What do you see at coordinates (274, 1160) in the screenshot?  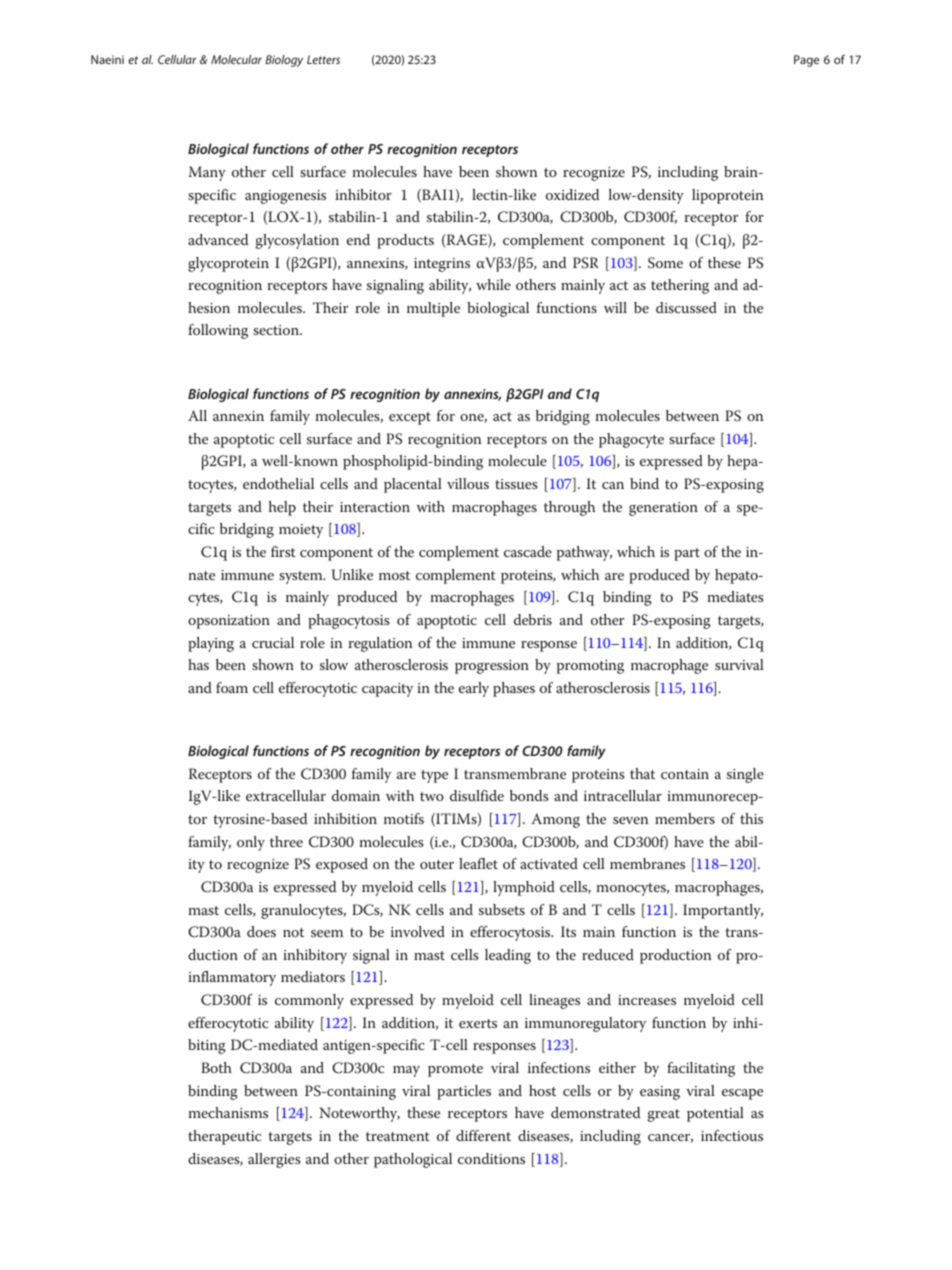 I see `allergies` at bounding box center [274, 1160].
